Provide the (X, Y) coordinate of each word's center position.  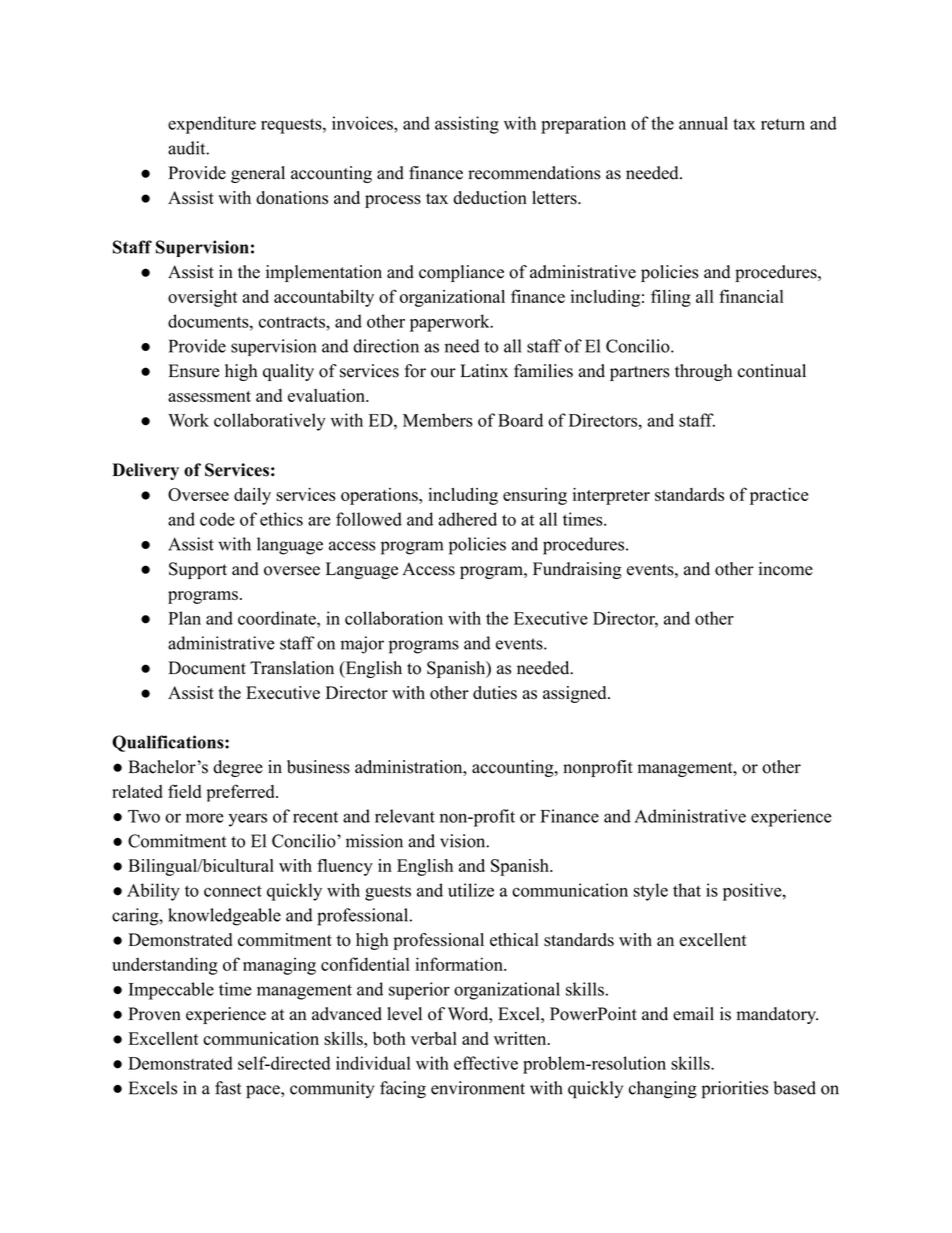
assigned (576, 694)
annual (703, 123)
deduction (490, 198)
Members (438, 420)
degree (238, 768)
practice (779, 496)
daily (252, 496)
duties (495, 693)
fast (228, 1088)
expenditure (212, 125)
